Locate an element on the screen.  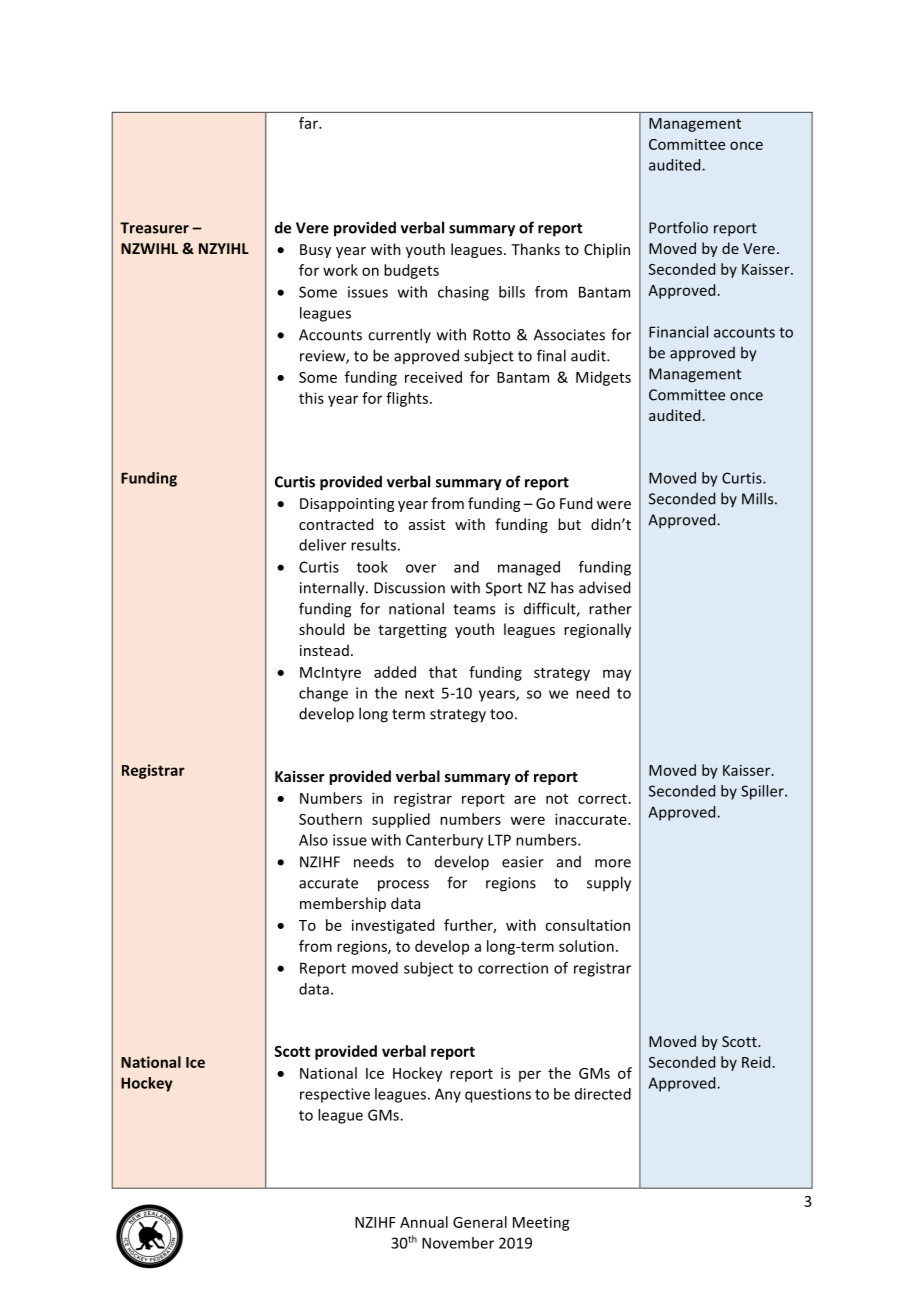
Spiller is located at coordinates (763, 792).
